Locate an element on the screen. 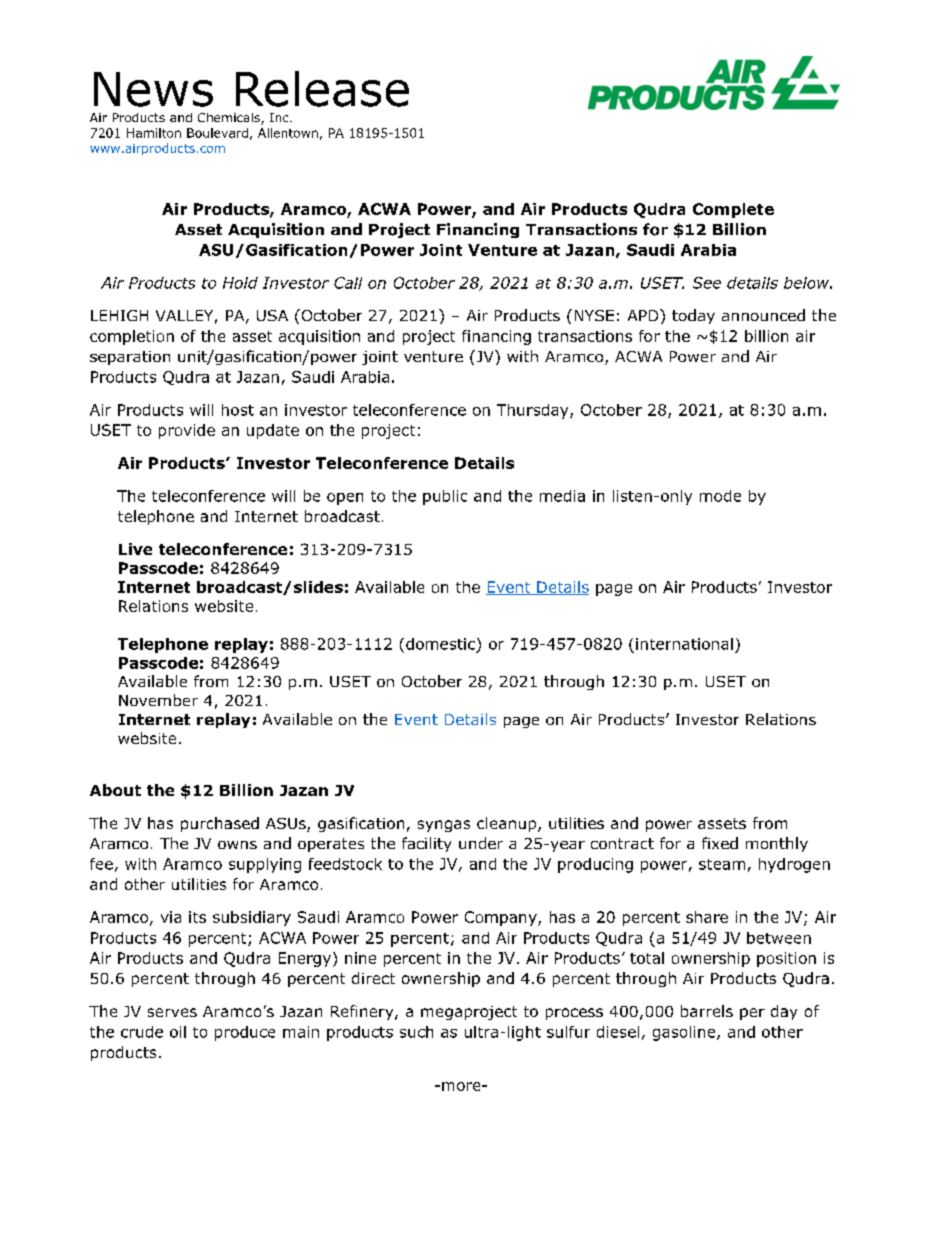  serves is located at coordinates (172, 1012).
